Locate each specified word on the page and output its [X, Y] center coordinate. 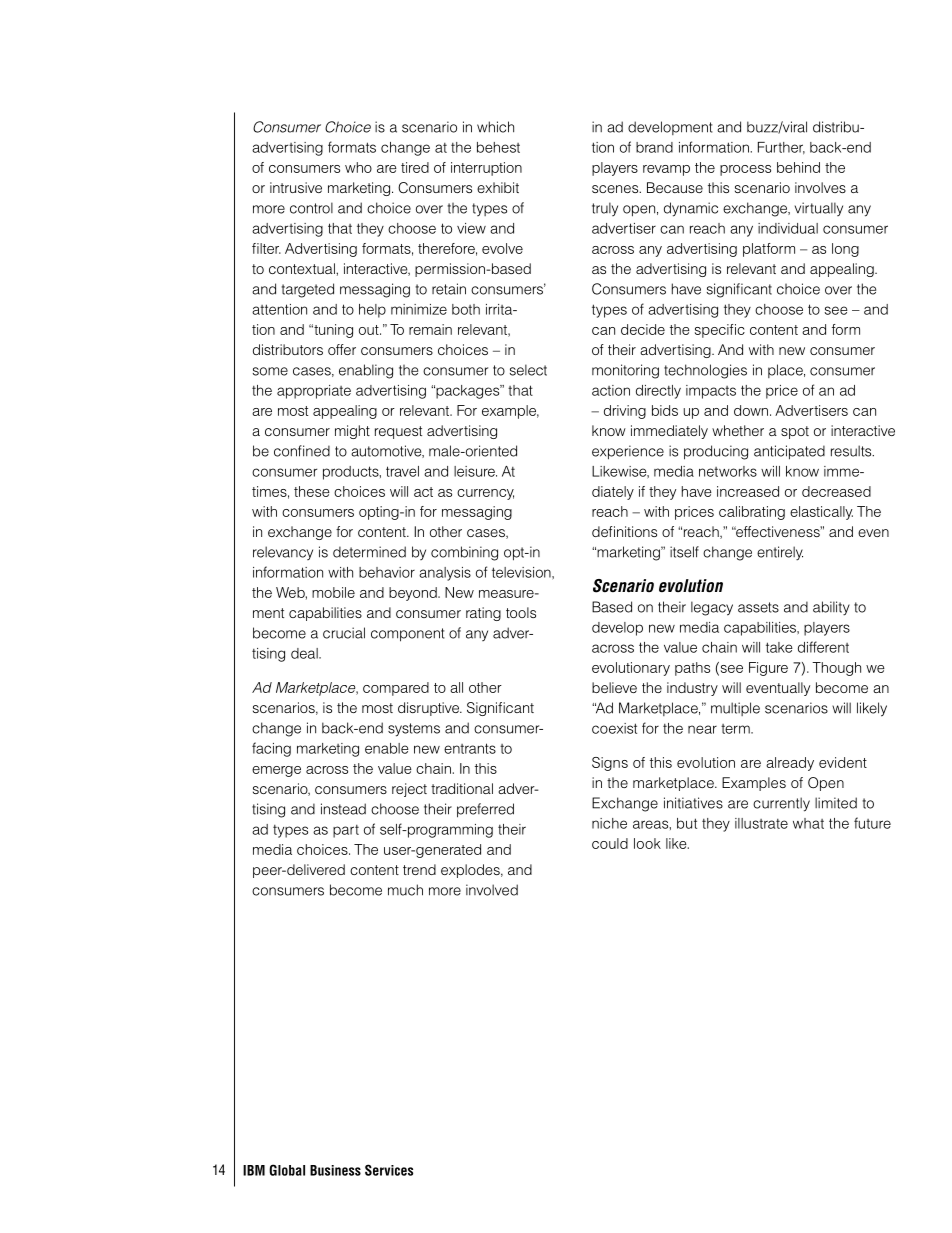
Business [335, 1170]
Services [389, 1170]
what [808, 823]
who [358, 167]
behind [798, 167]
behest [498, 147]
